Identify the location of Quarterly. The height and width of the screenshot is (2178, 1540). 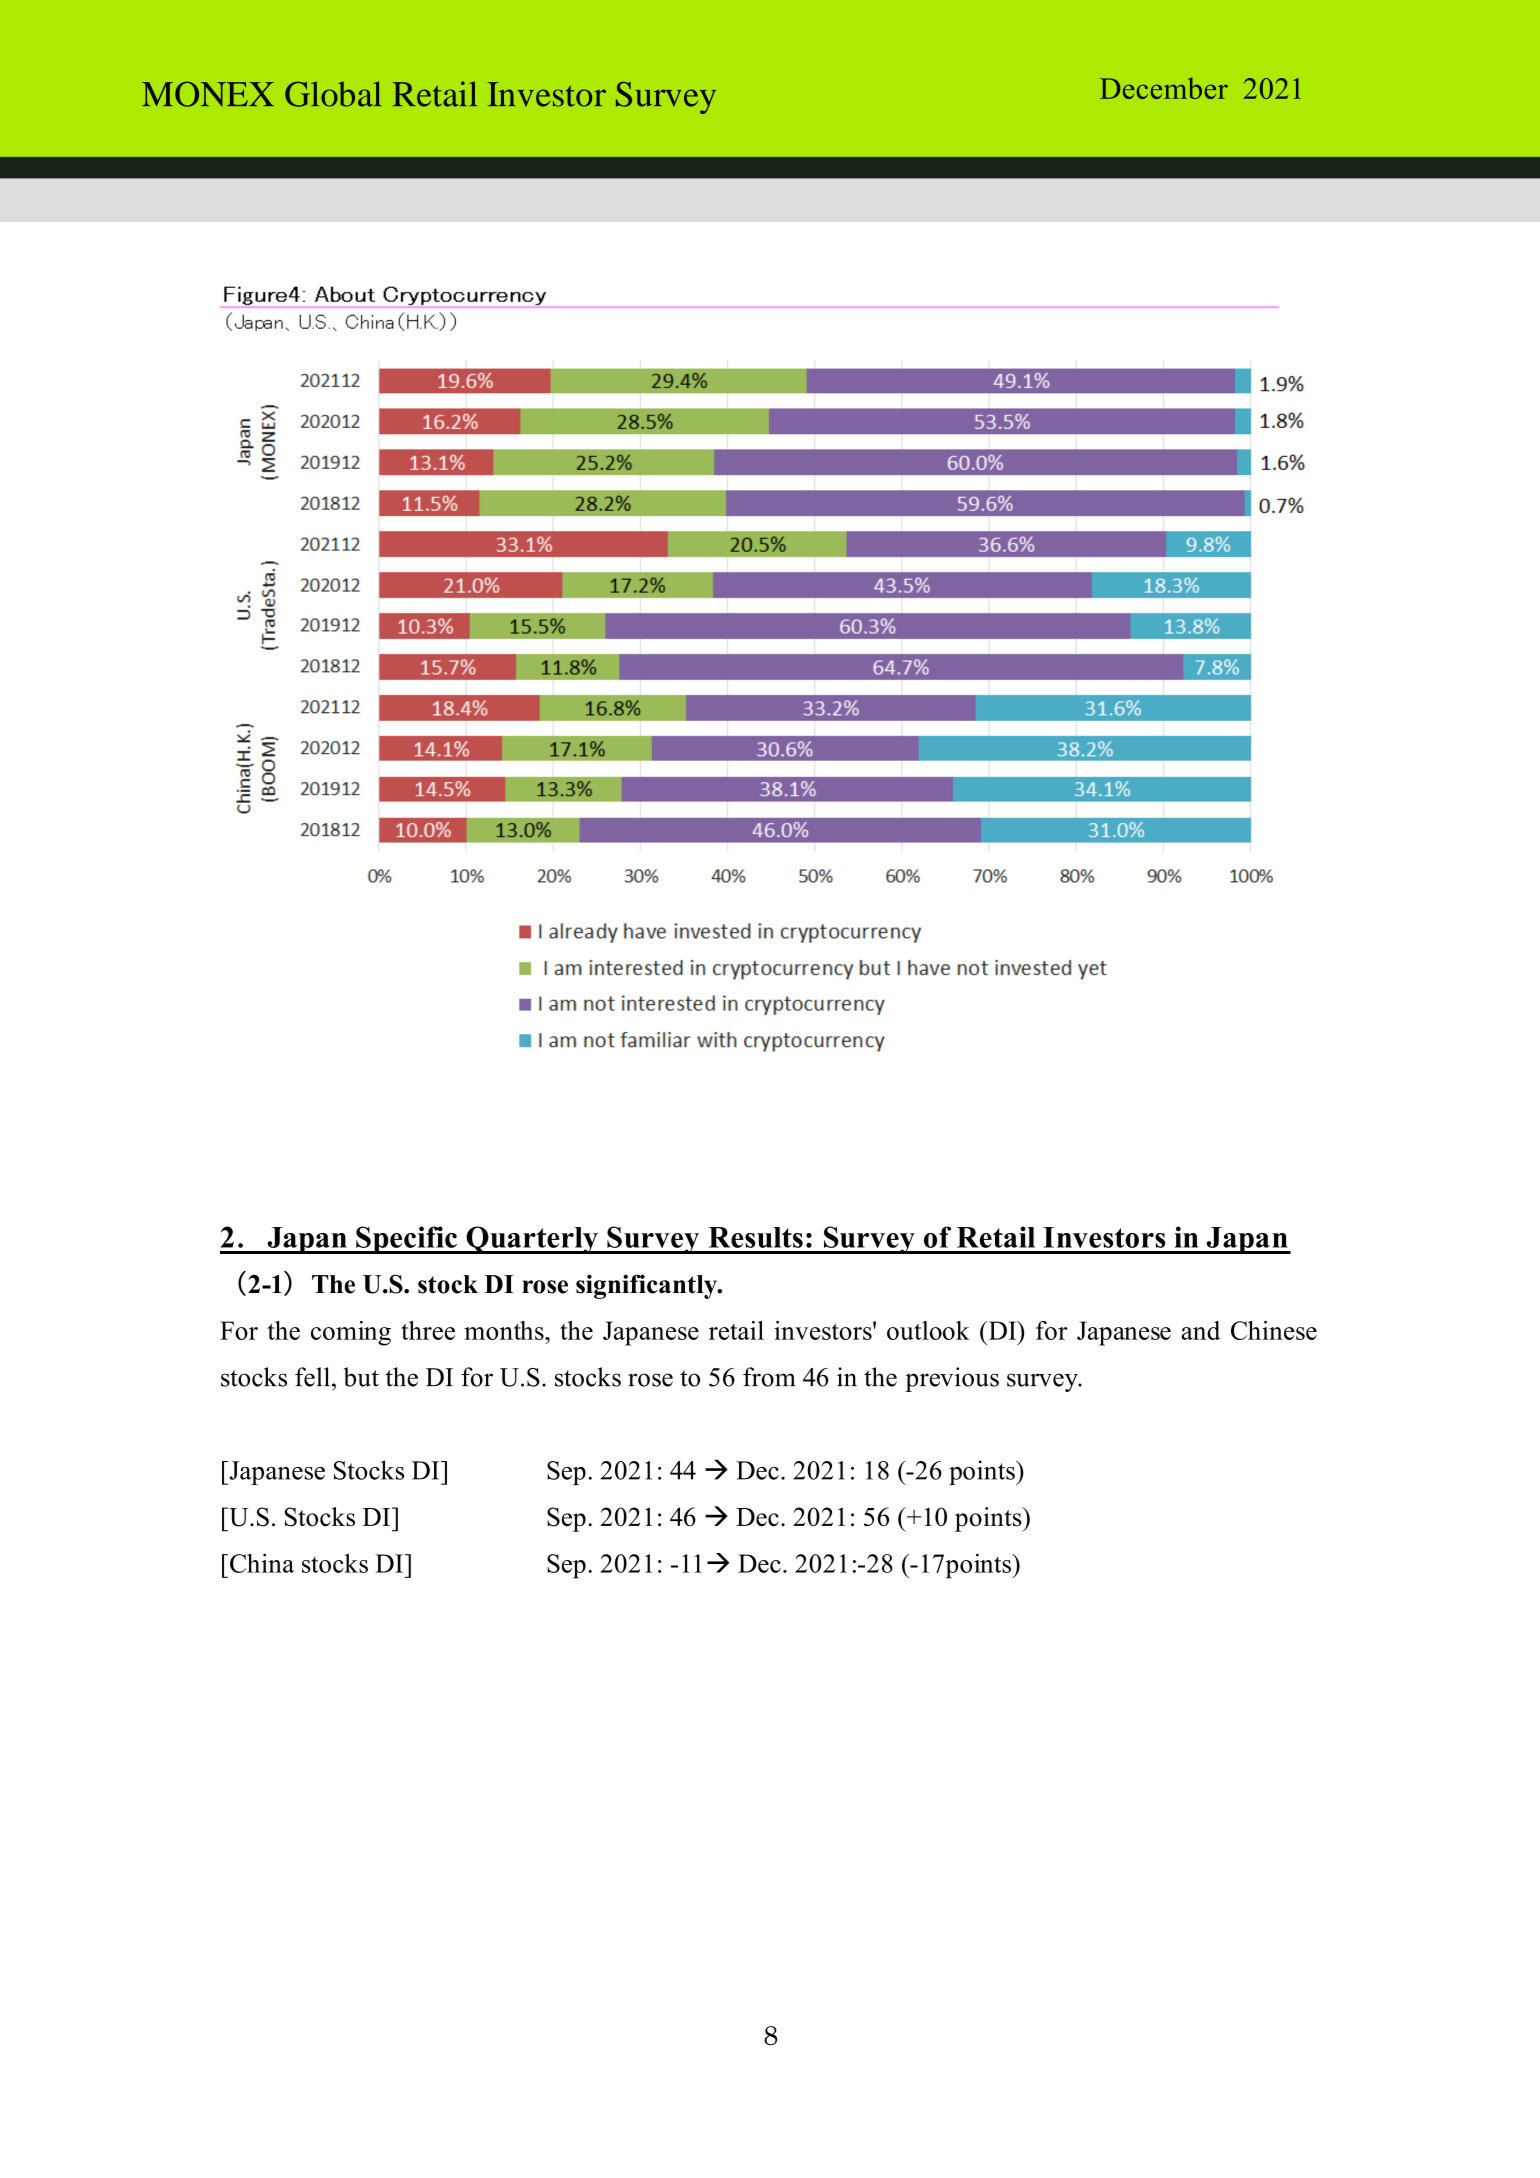
(532, 1240).
